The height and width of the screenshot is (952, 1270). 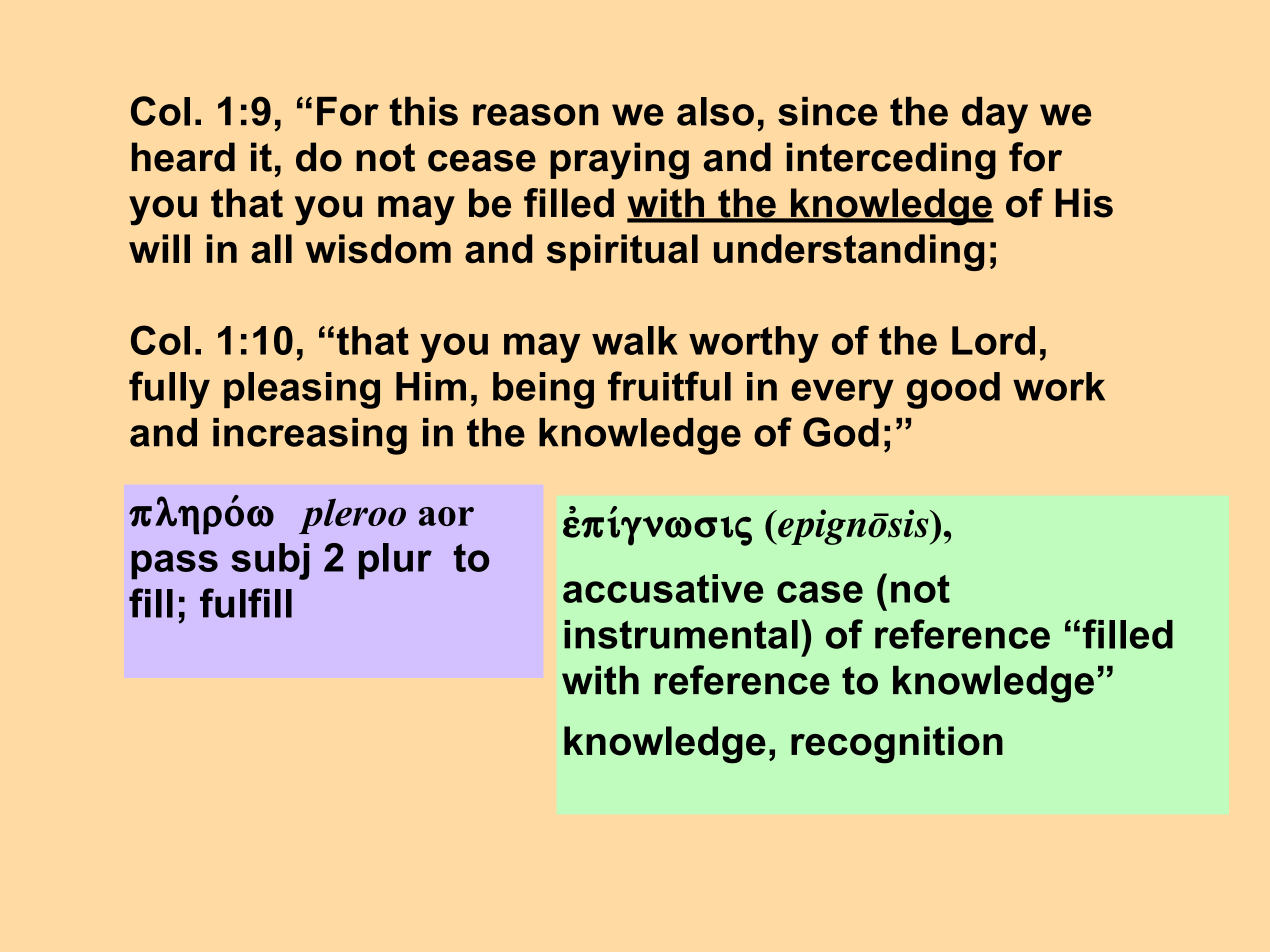 I want to click on understanding, so click(x=849, y=252).
